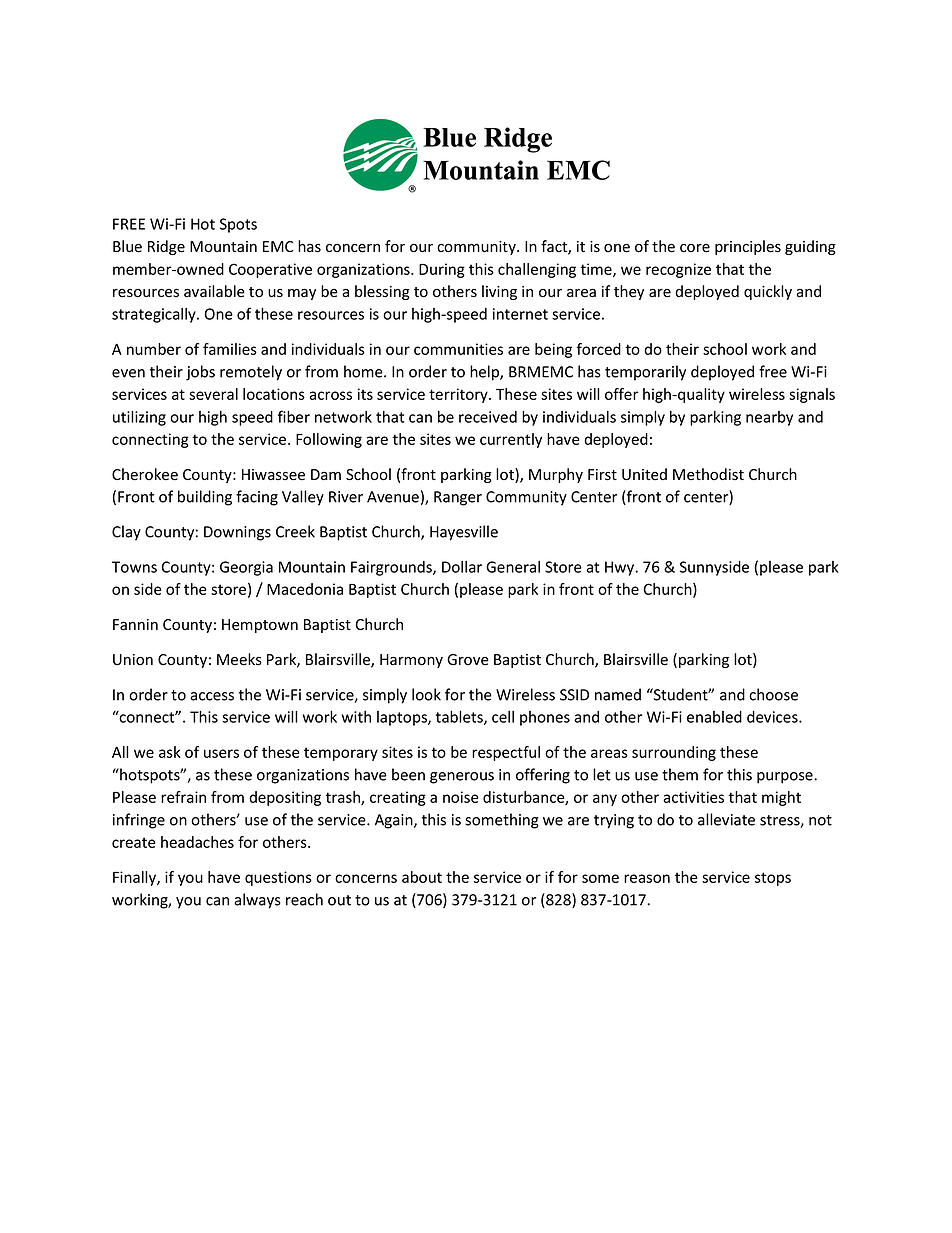 This screenshot has height=1233, width=952. Describe the element at coordinates (214, 291) in the screenshot. I see `available` at that location.
